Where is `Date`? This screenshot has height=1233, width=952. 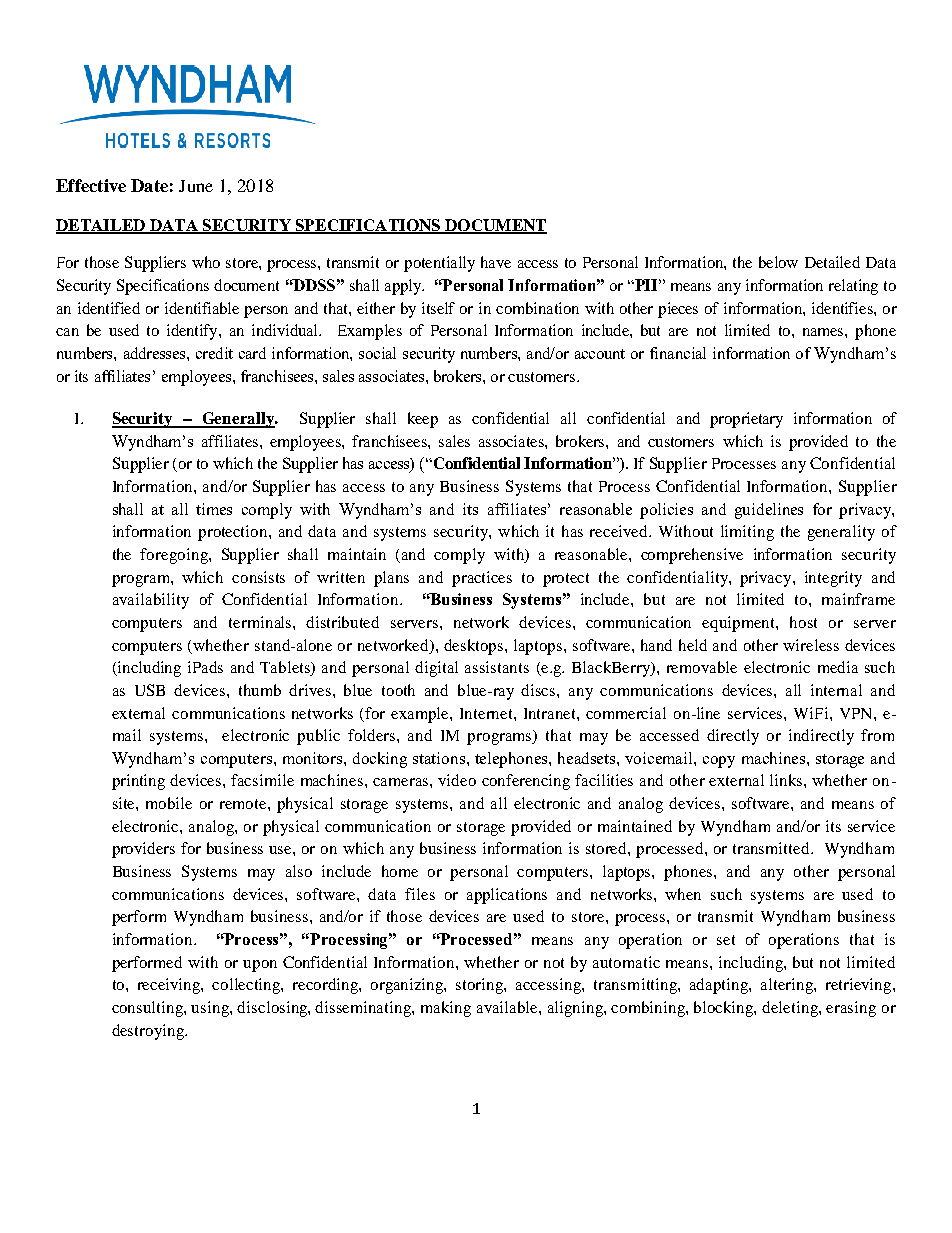 Date is located at coordinates (149, 185).
